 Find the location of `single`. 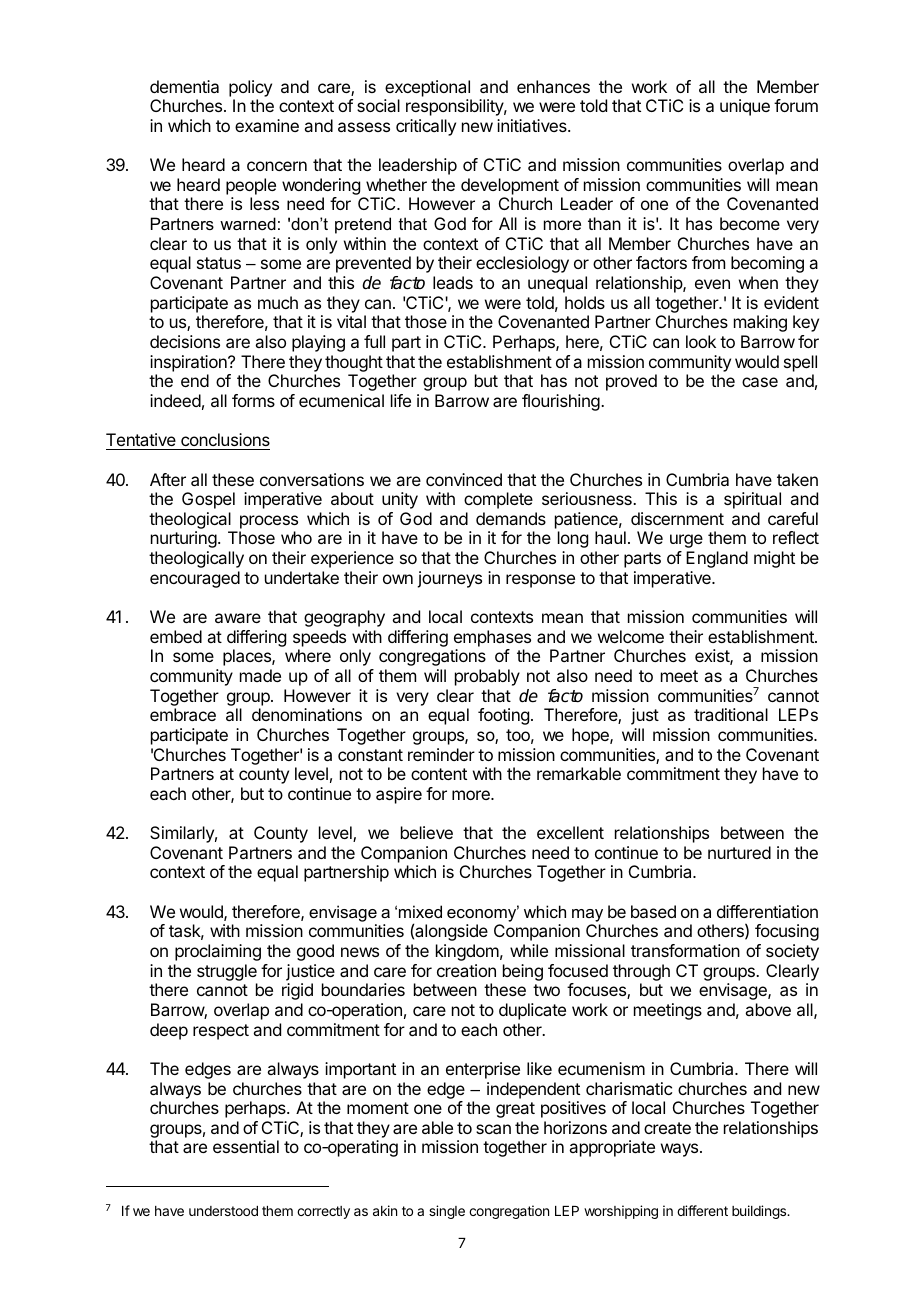

single is located at coordinates (447, 1212).
